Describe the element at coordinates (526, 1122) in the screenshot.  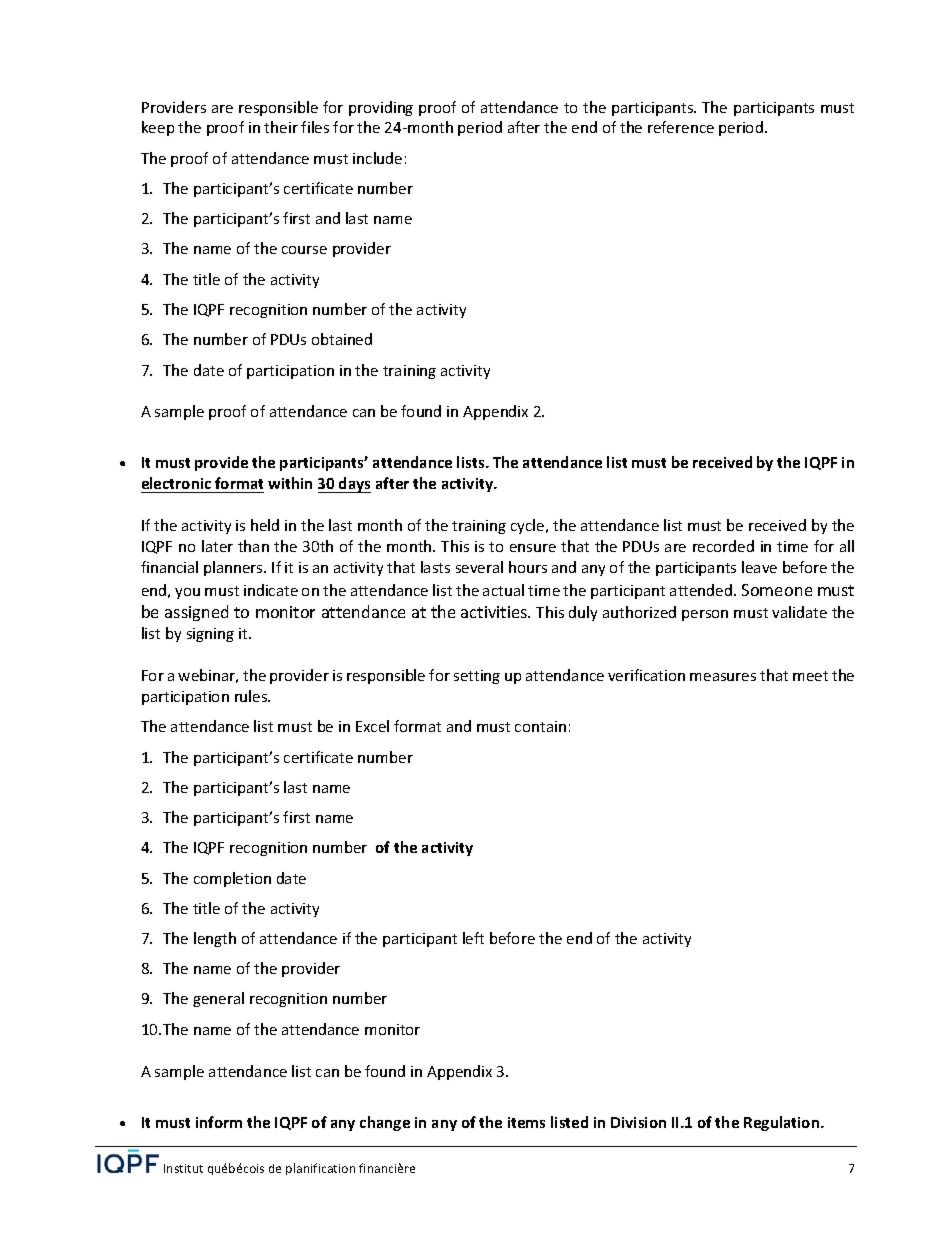
I see `items` at that location.
